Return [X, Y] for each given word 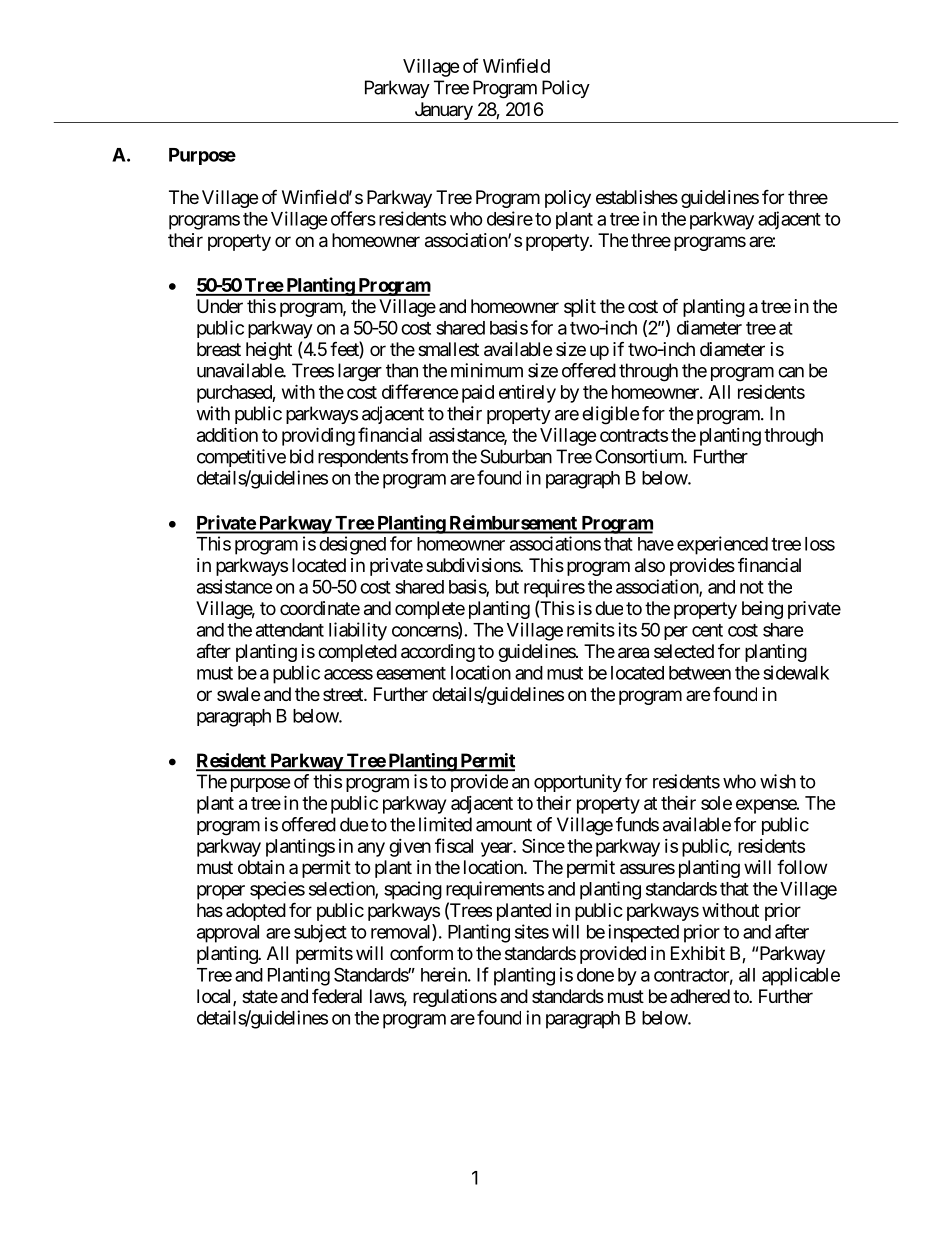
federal [337, 996]
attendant [290, 630]
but [507, 587]
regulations [455, 998]
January [443, 112]
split [580, 308]
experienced [722, 545]
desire [510, 218]
